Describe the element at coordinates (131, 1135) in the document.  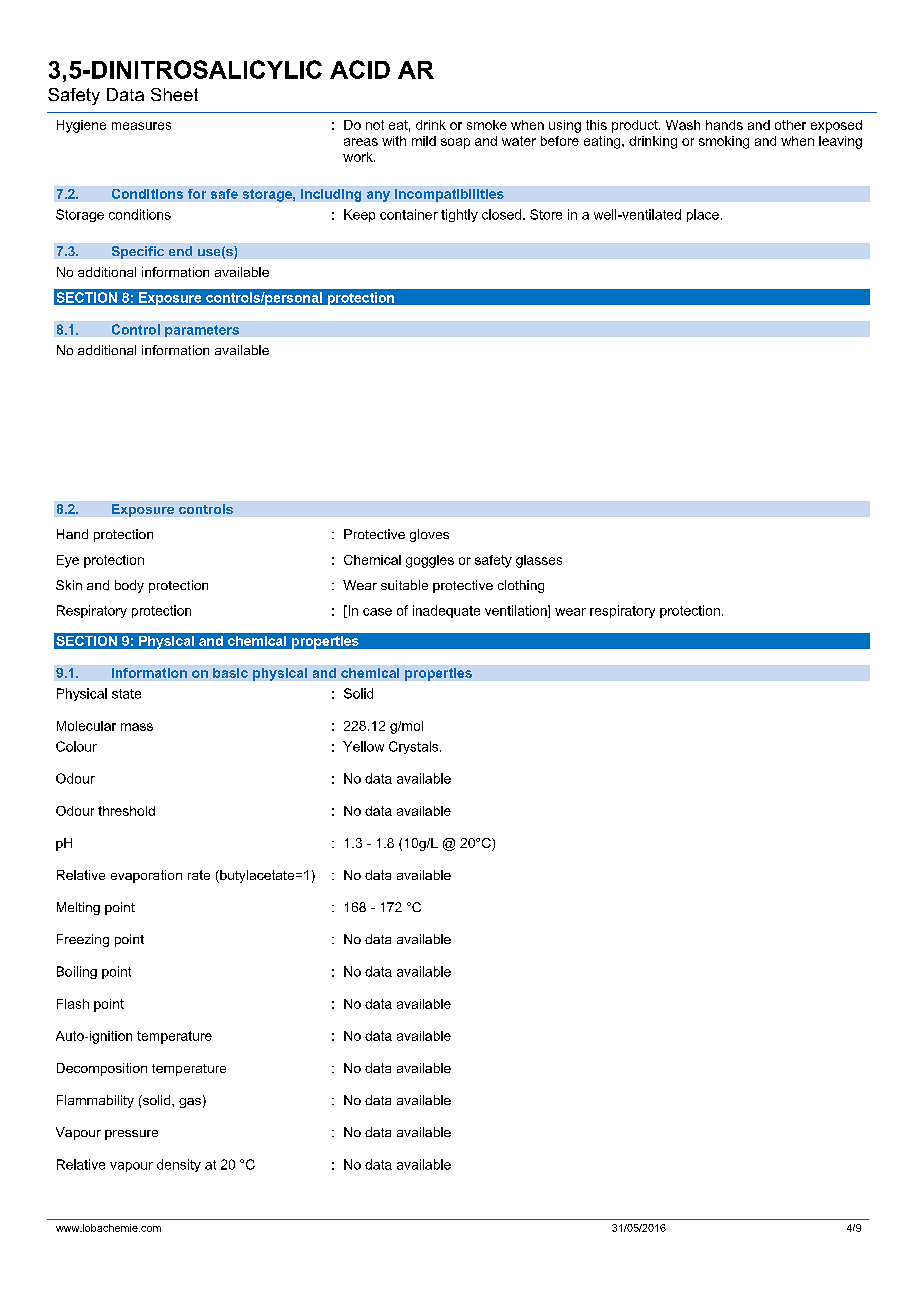
I see `pressure` at that location.
